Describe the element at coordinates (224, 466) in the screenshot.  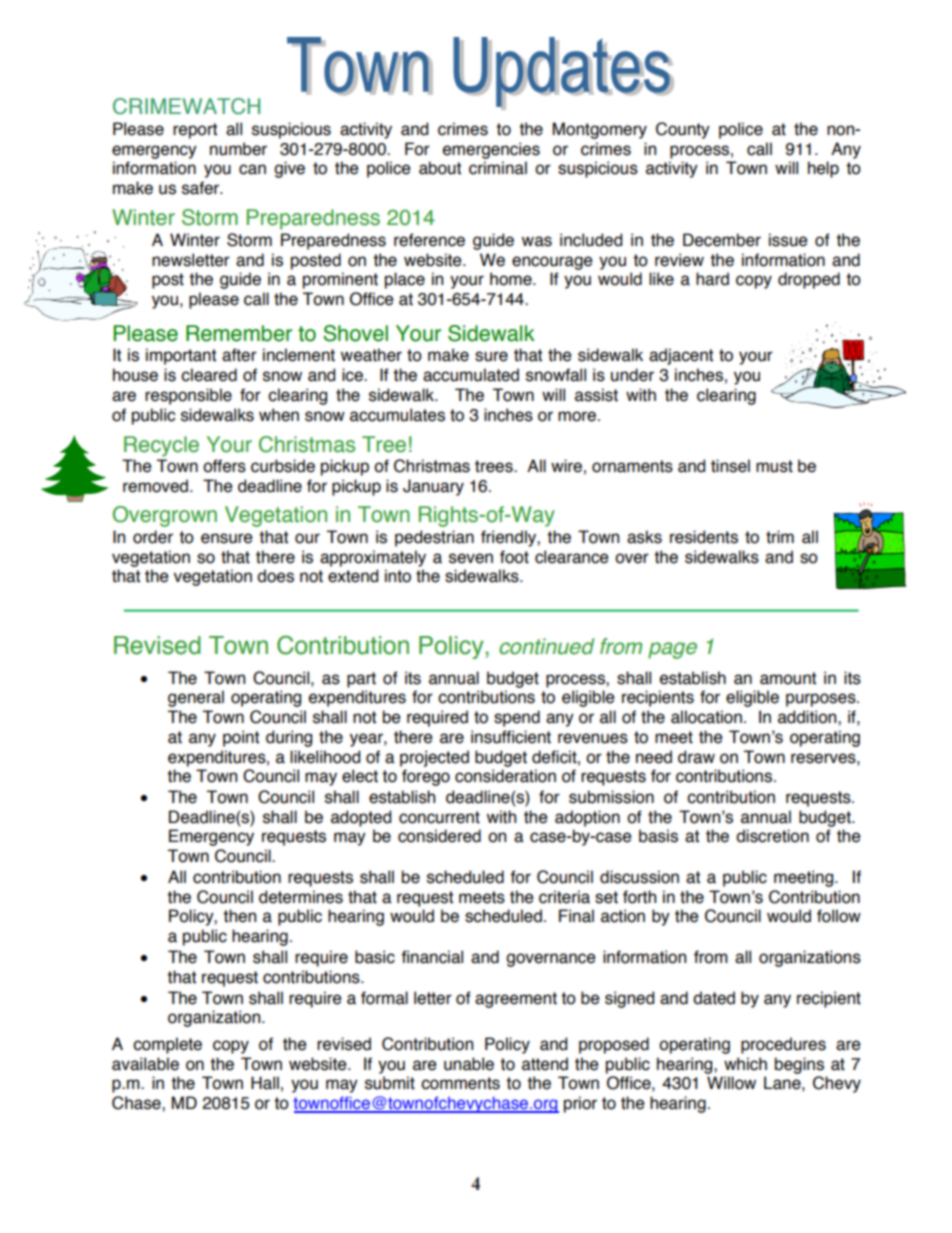
I see `offers` at that location.
